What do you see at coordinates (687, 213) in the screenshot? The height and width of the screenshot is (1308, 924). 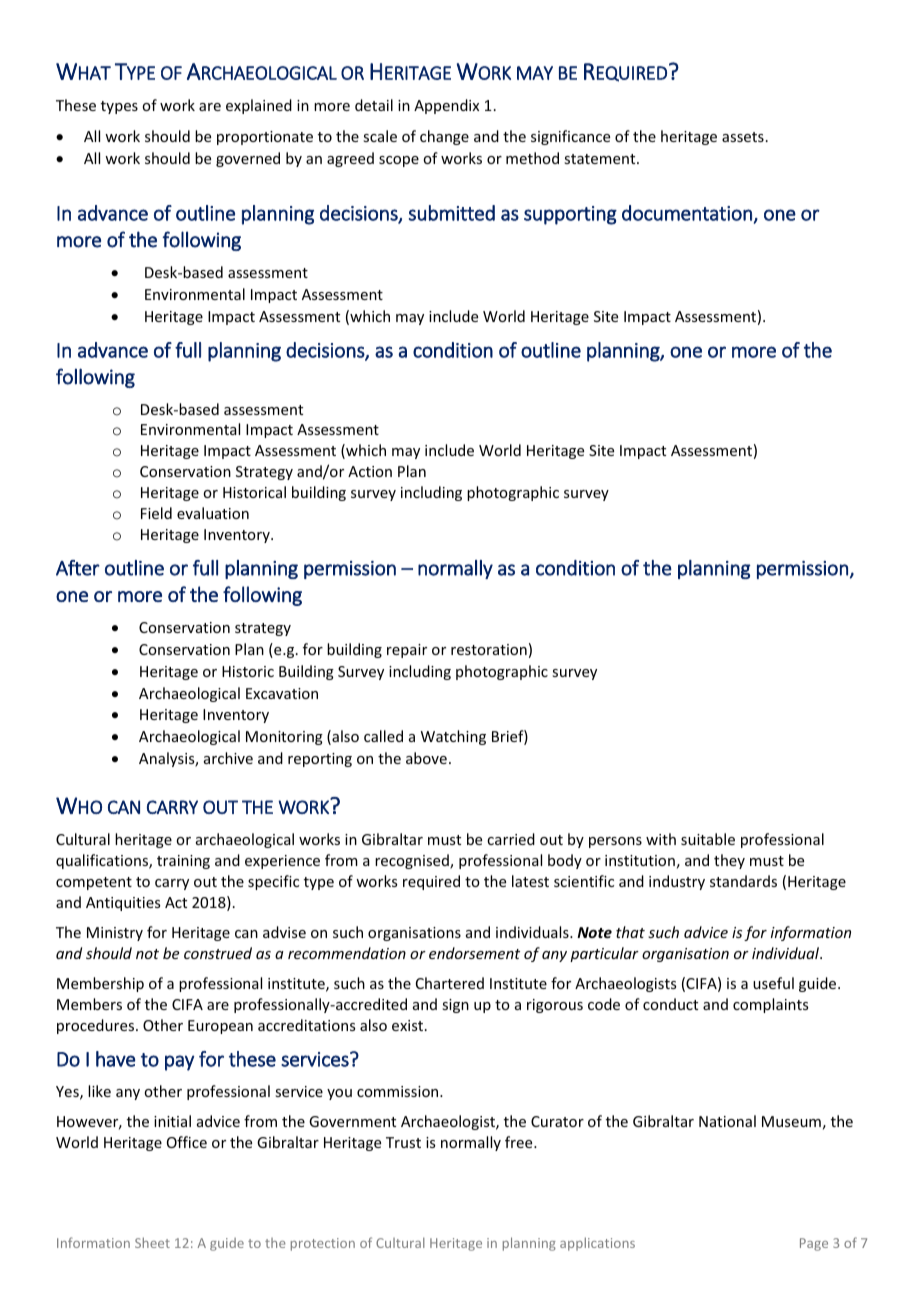 I see `documentation` at bounding box center [687, 213].
